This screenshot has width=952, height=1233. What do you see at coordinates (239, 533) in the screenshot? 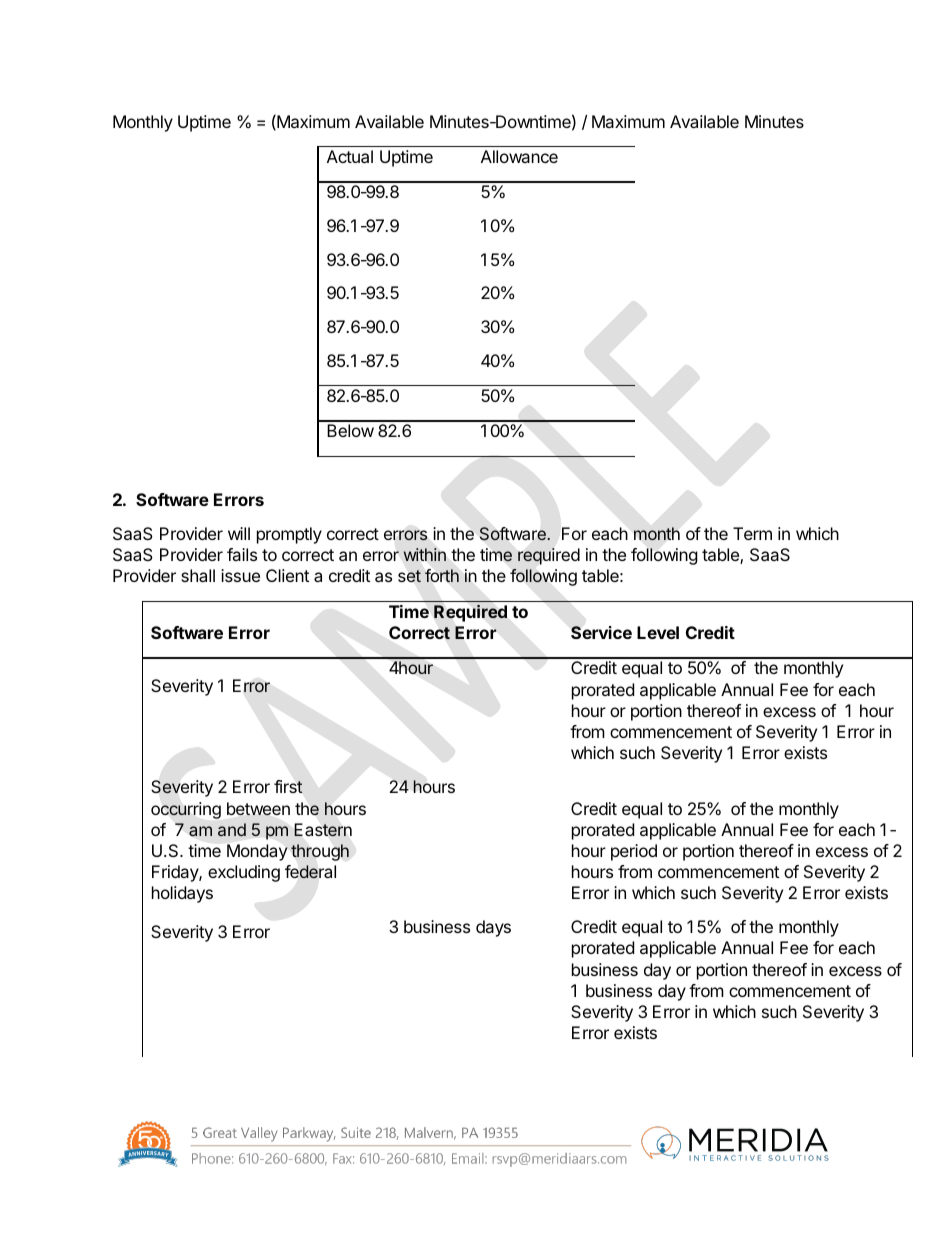
I see `will` at bounding box center [239, 533].
